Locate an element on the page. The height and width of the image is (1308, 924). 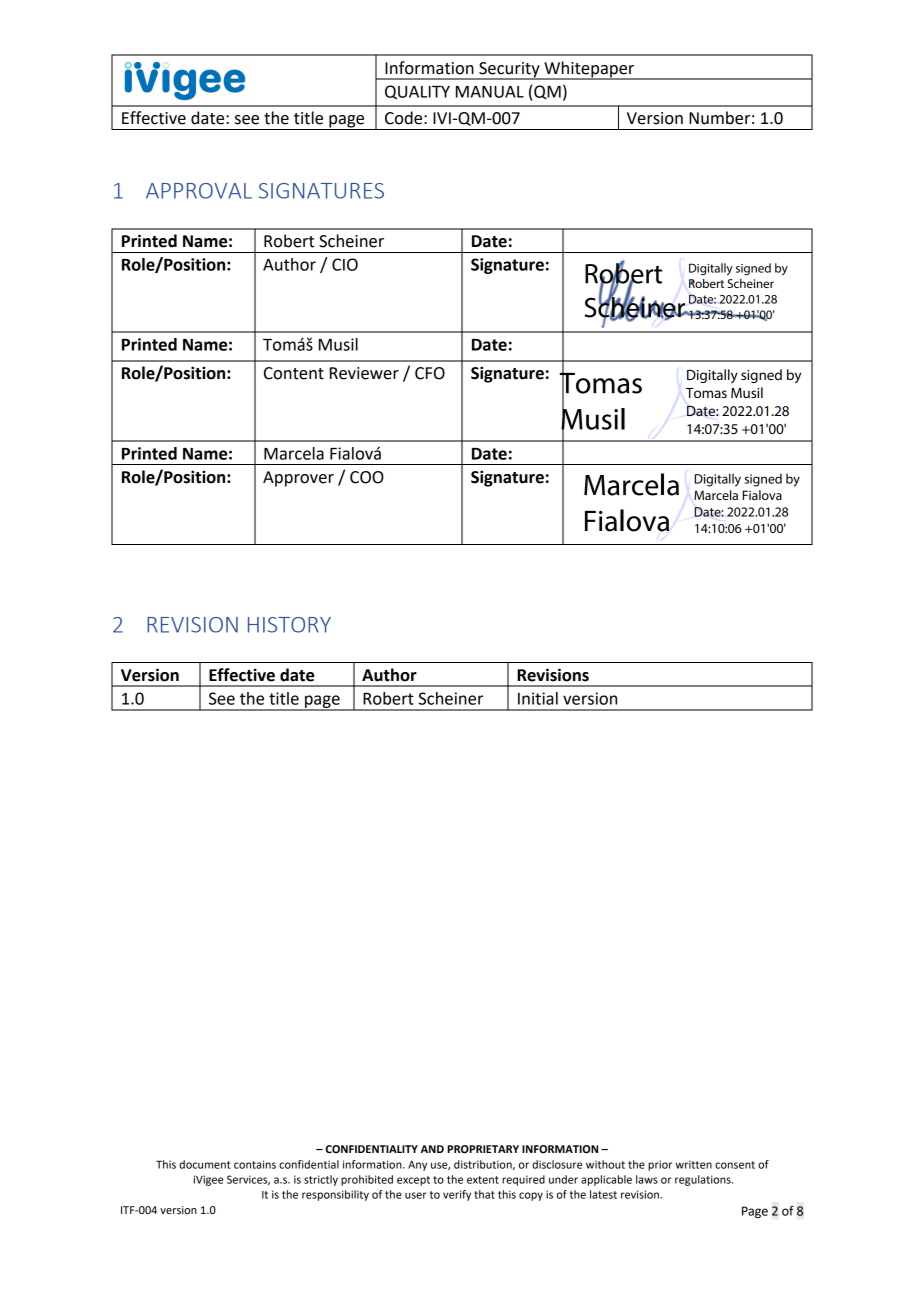
prior is located at coordinates (660, 1165).
